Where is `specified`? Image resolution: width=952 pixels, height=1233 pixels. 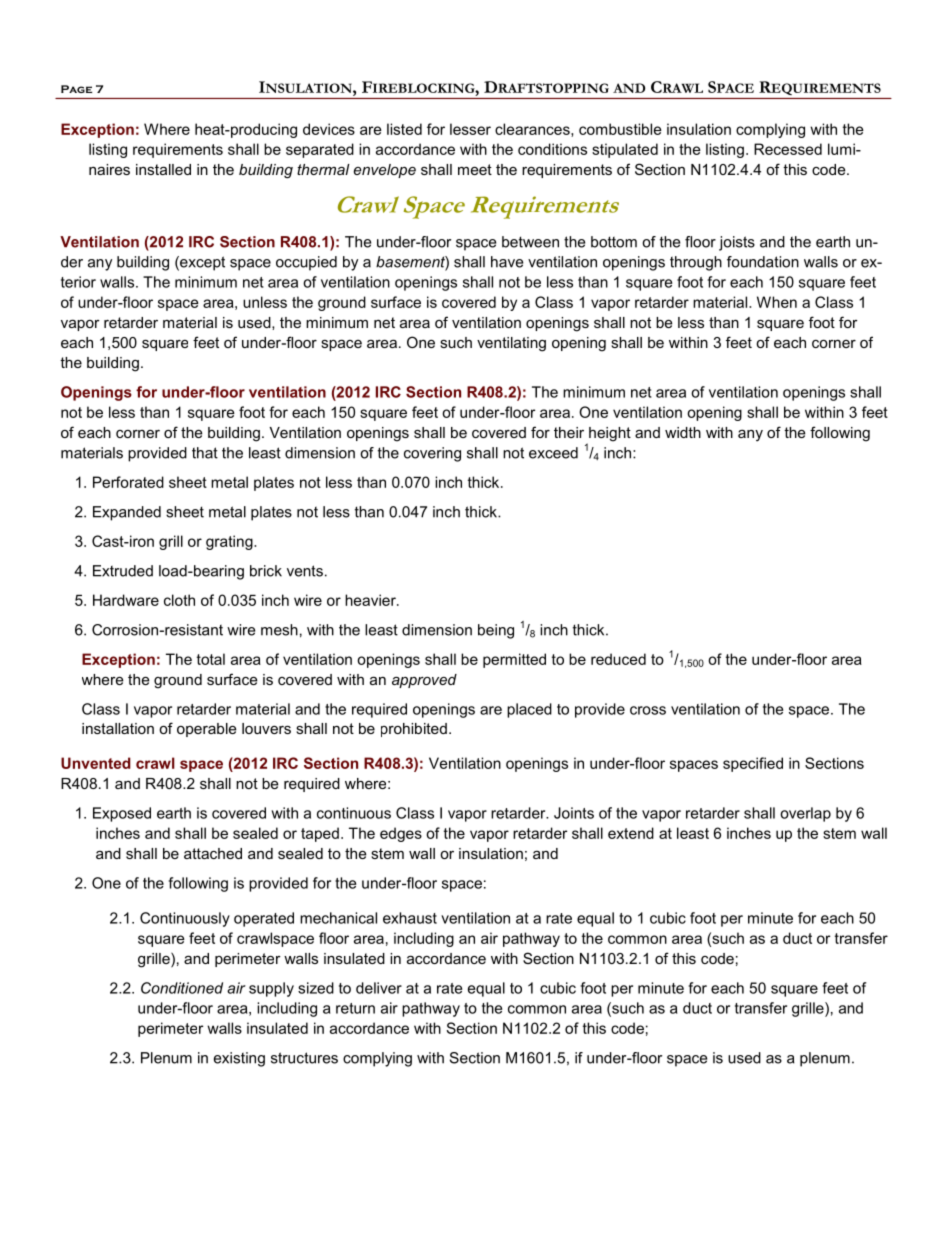
specified is located at coordinates (753, 764).
